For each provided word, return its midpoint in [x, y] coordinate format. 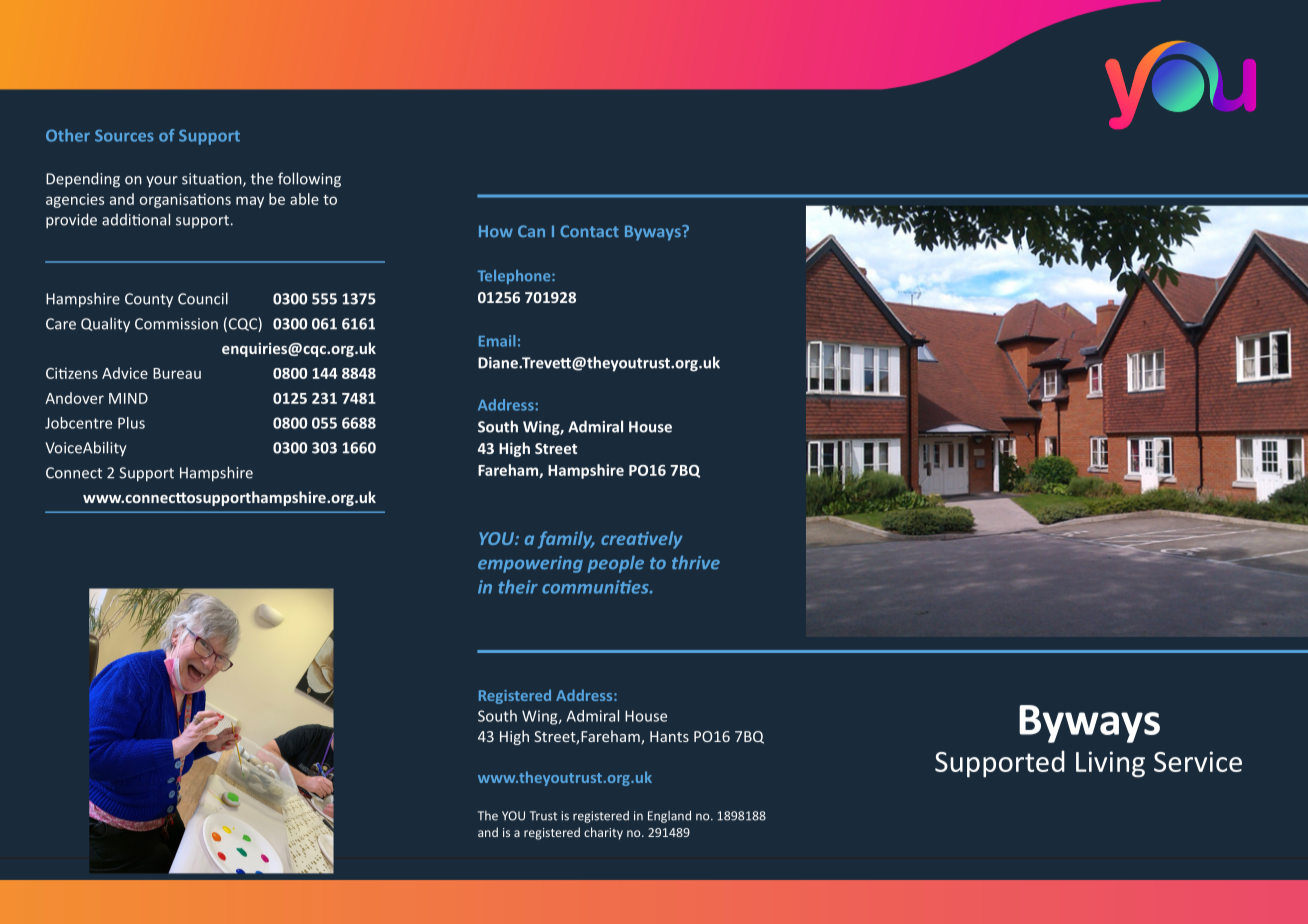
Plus [131, 423]
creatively [642, 540]
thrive [696, 562]
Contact [589, 231]
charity [603, 833]
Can [531, 231]
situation [213, 180]
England [669, 817]
